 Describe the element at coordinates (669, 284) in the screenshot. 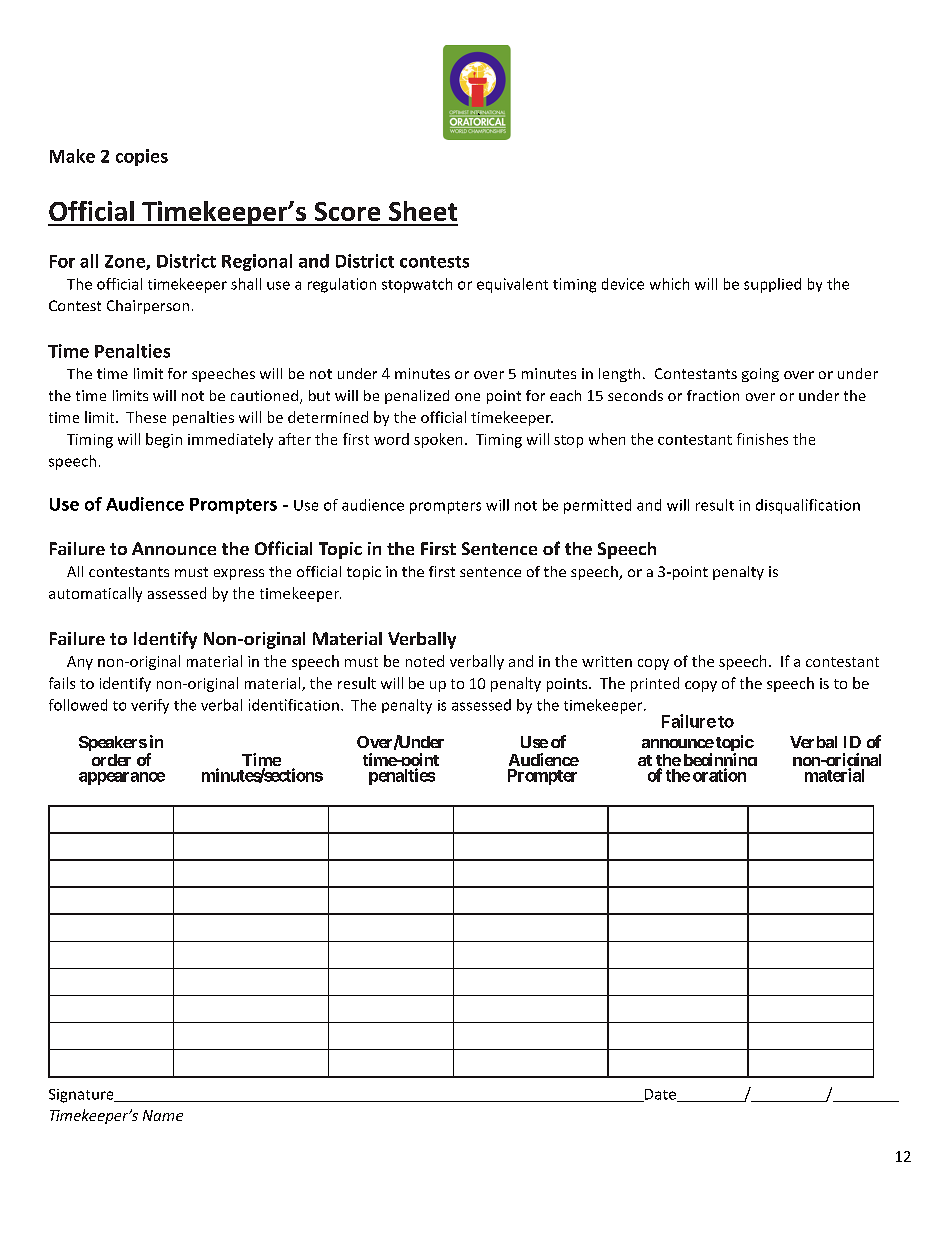

I see `which` at that location.
